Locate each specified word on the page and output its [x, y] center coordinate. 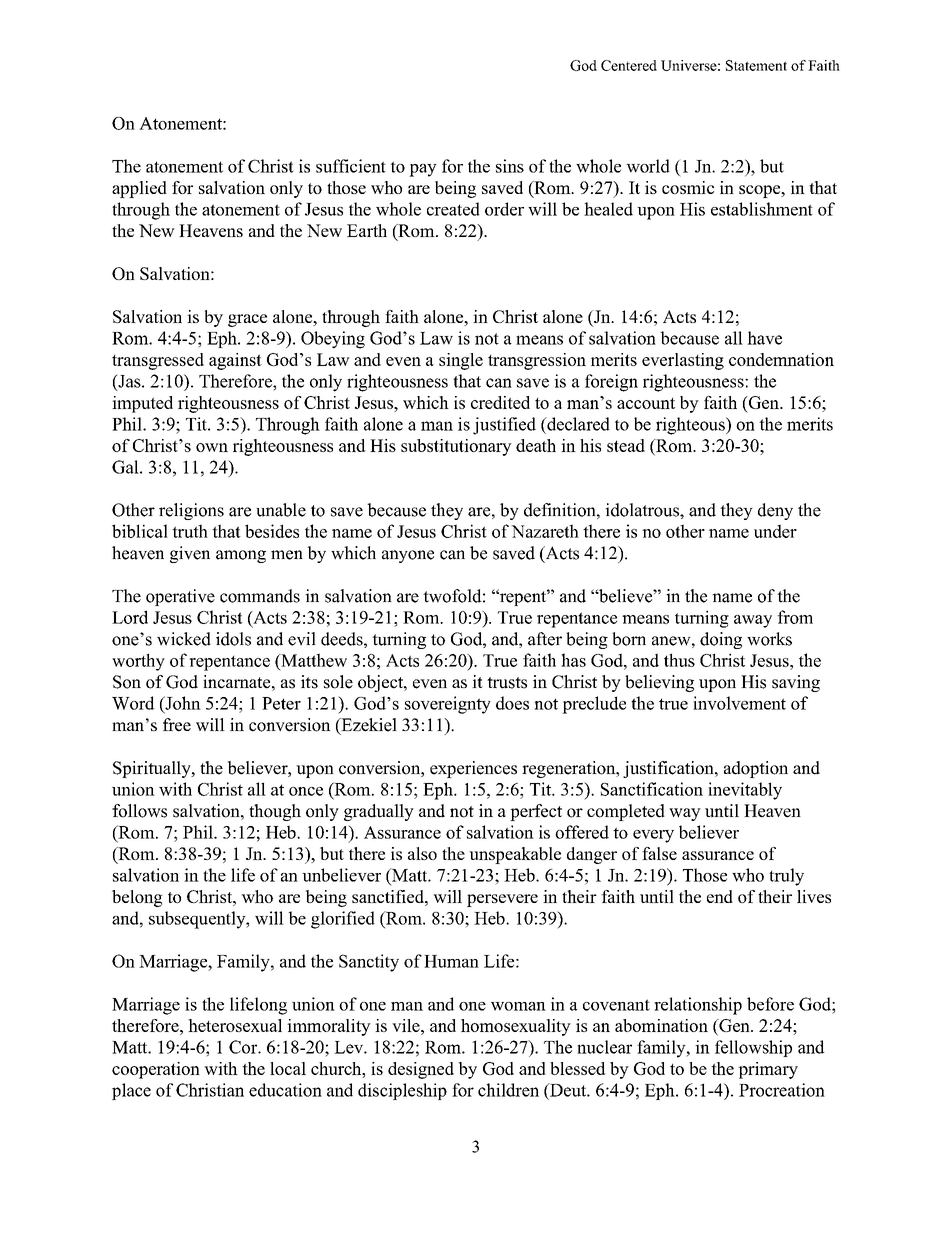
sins [510, 166]
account [646, 403]
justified [504, 426]
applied [139, 189]
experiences [473, 769]
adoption [756, 769]
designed [421, 1070]
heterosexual [235, 1025]
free [177, 725]
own [212, 447]
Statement [756, 65]
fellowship [753, 1048]
